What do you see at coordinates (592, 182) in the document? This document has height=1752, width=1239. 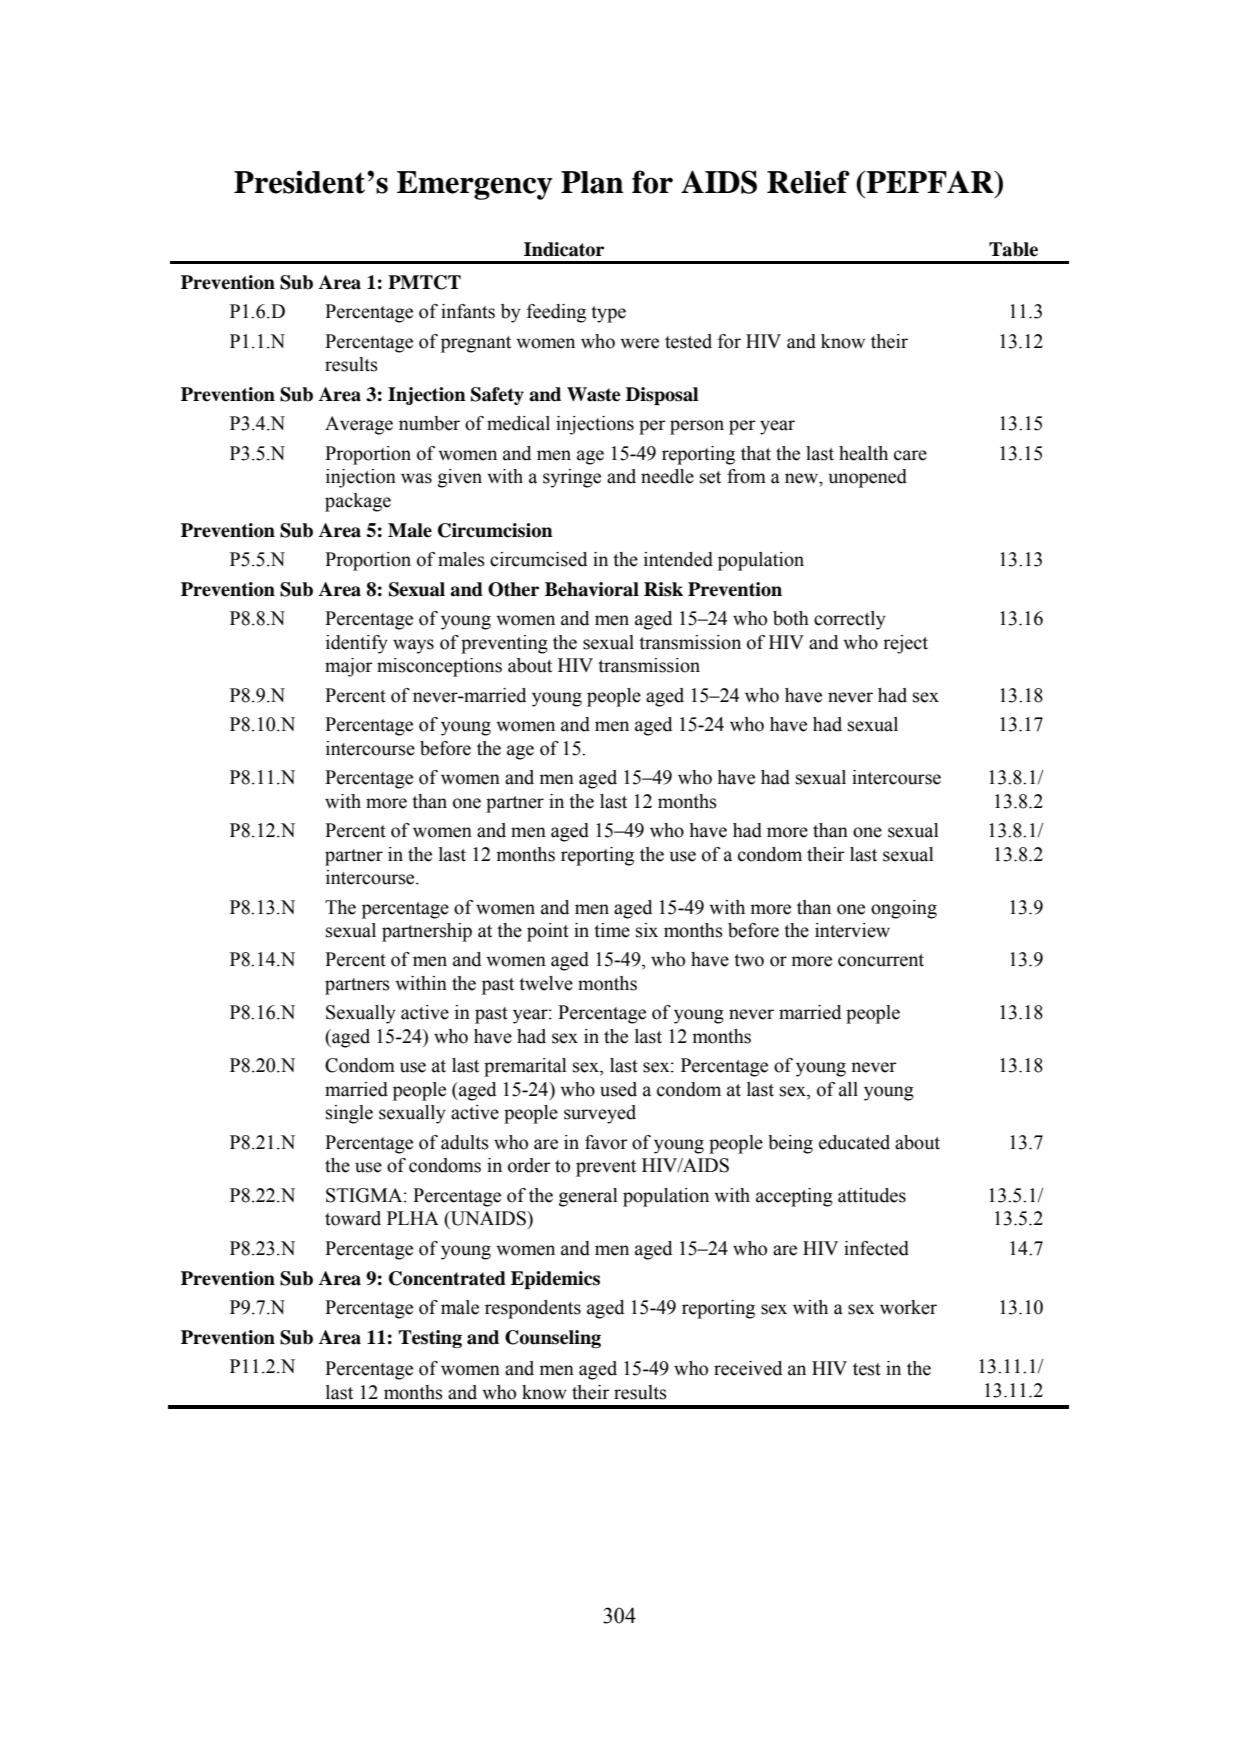 I see `Plan` at bounding box center [592, 182].
